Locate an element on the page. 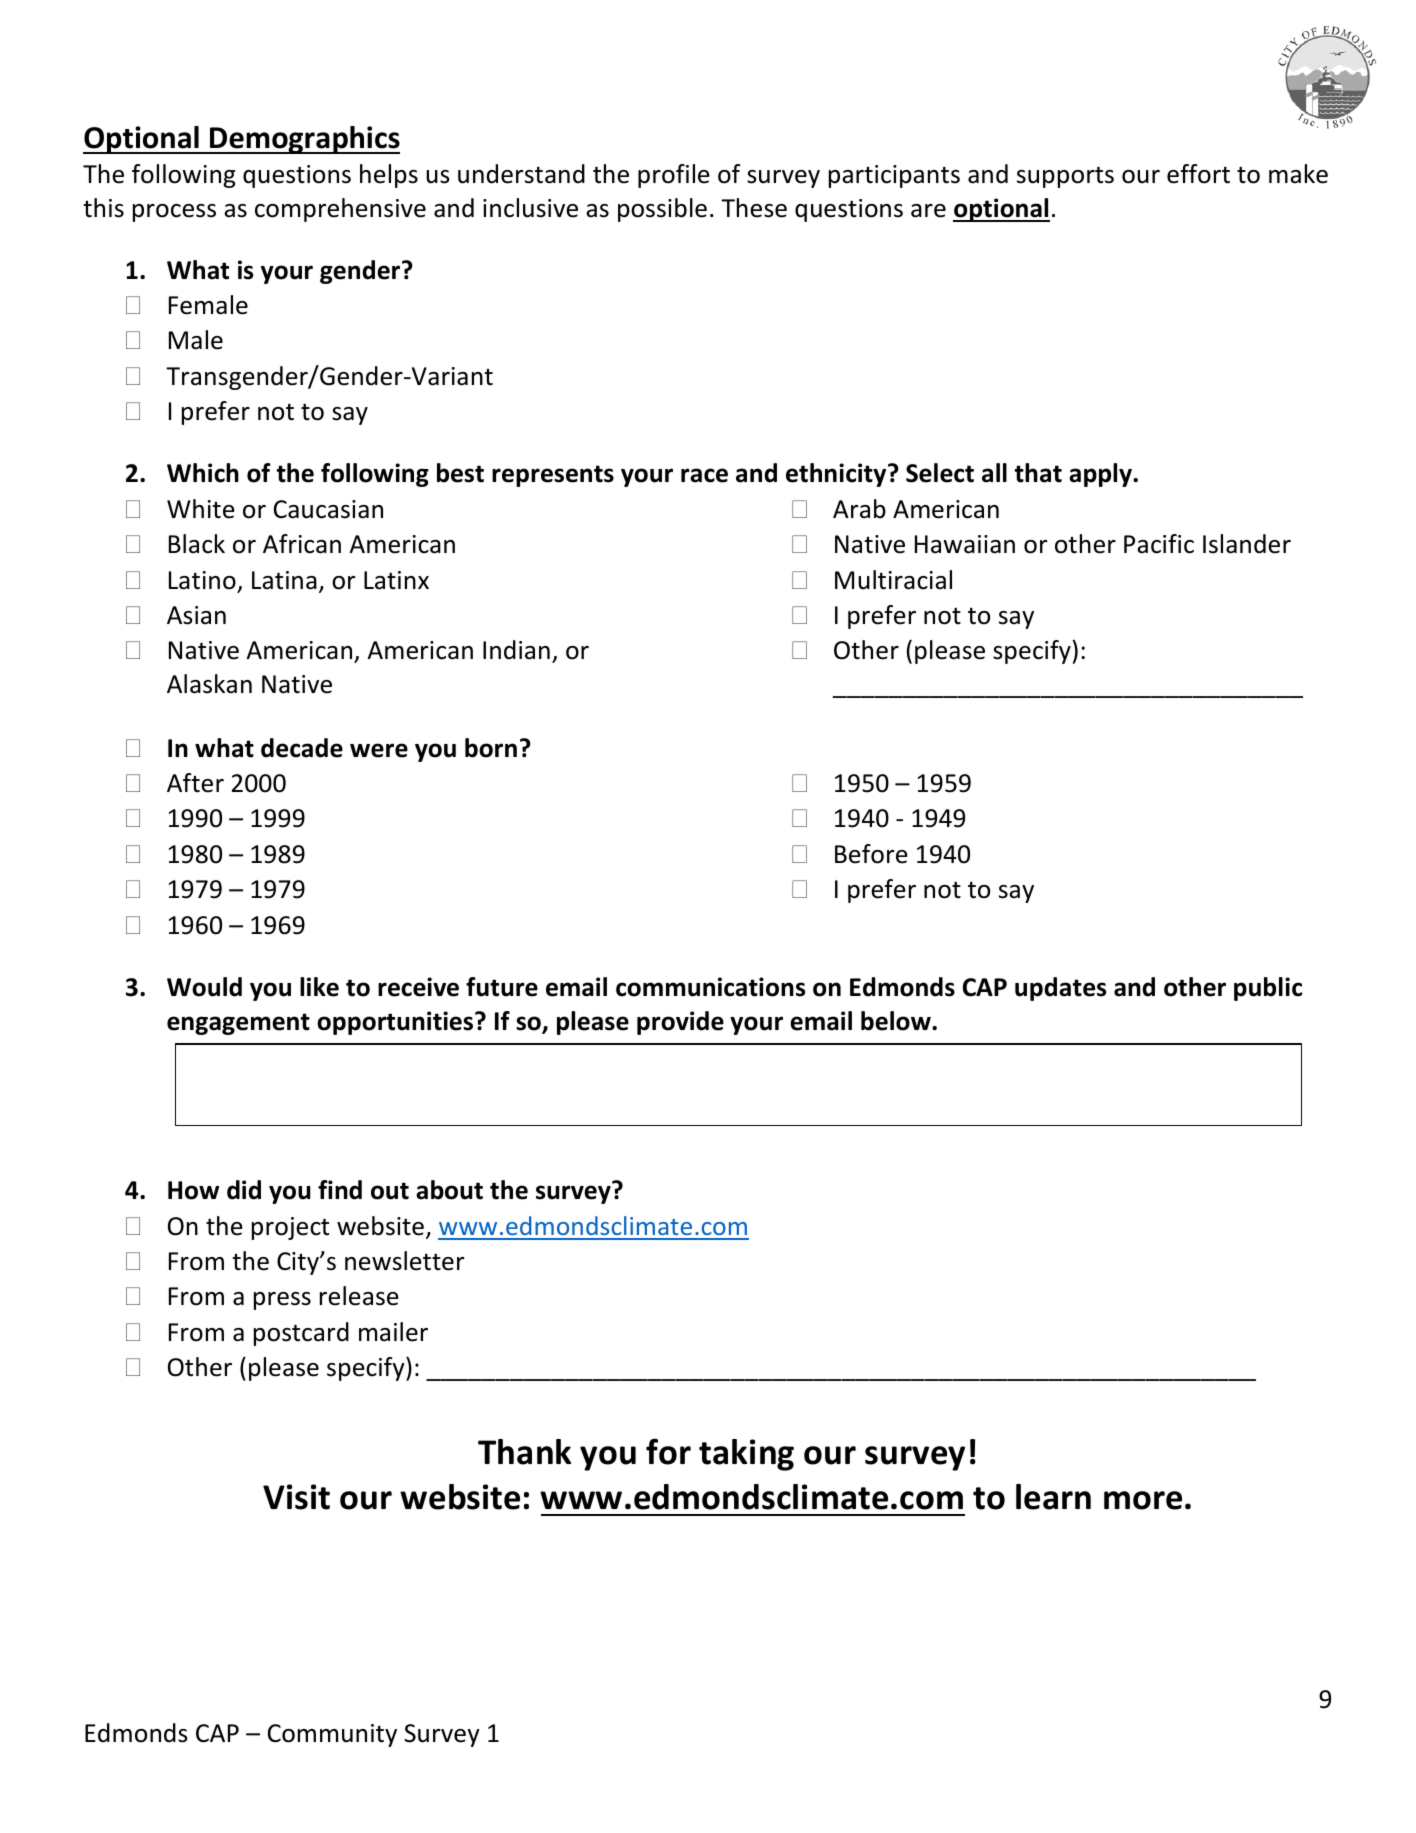 This page has width=1416, height=1833. Latina is located at coordinates (284, 580).
